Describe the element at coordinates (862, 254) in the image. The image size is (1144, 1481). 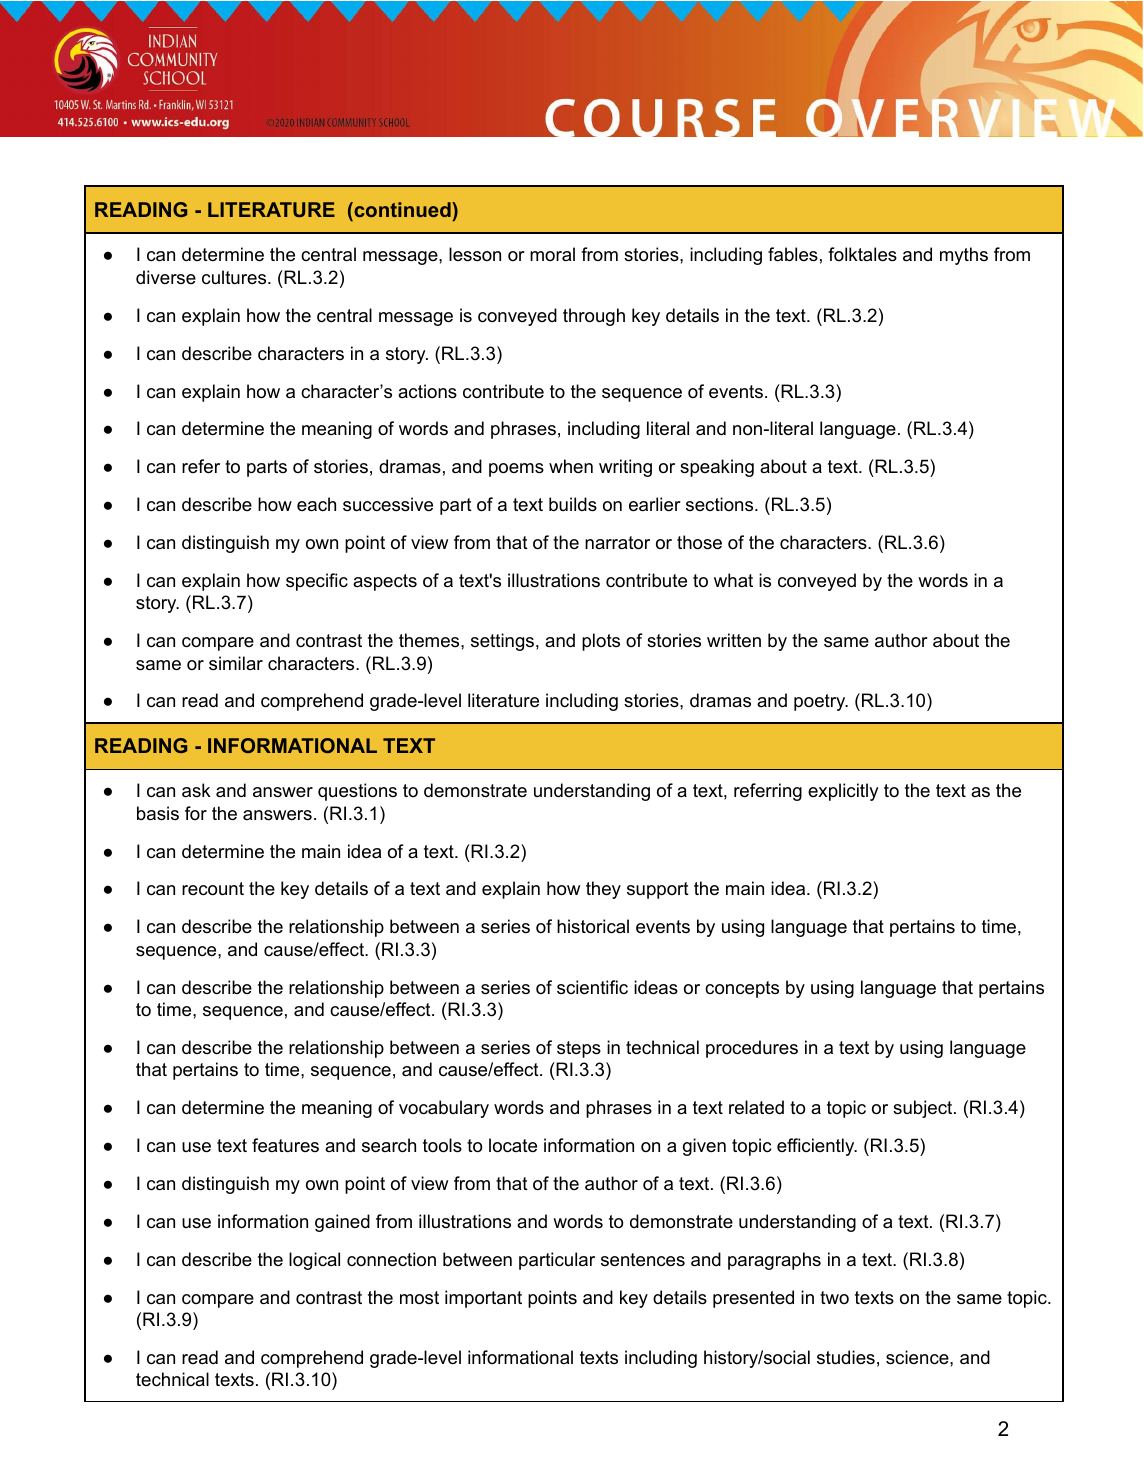
I see `folktales` at that location.
